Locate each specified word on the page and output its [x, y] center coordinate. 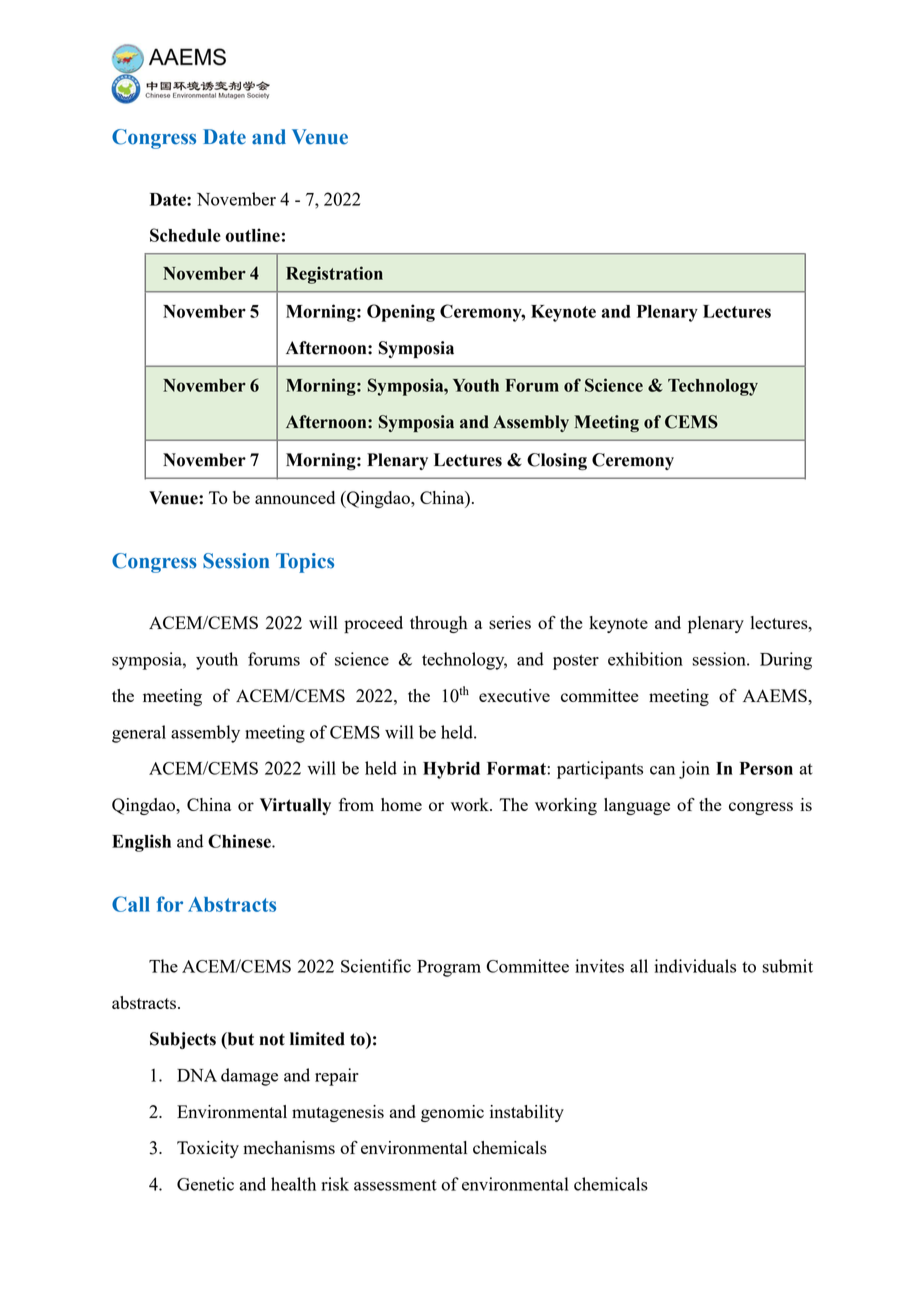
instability [527, 1113]
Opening [401, 313]
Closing [557, 462]
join [694, 770]
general [139, 734]
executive [514, 695]
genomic [452, 1113]
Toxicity [208, 1149]
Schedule [185, 235]
